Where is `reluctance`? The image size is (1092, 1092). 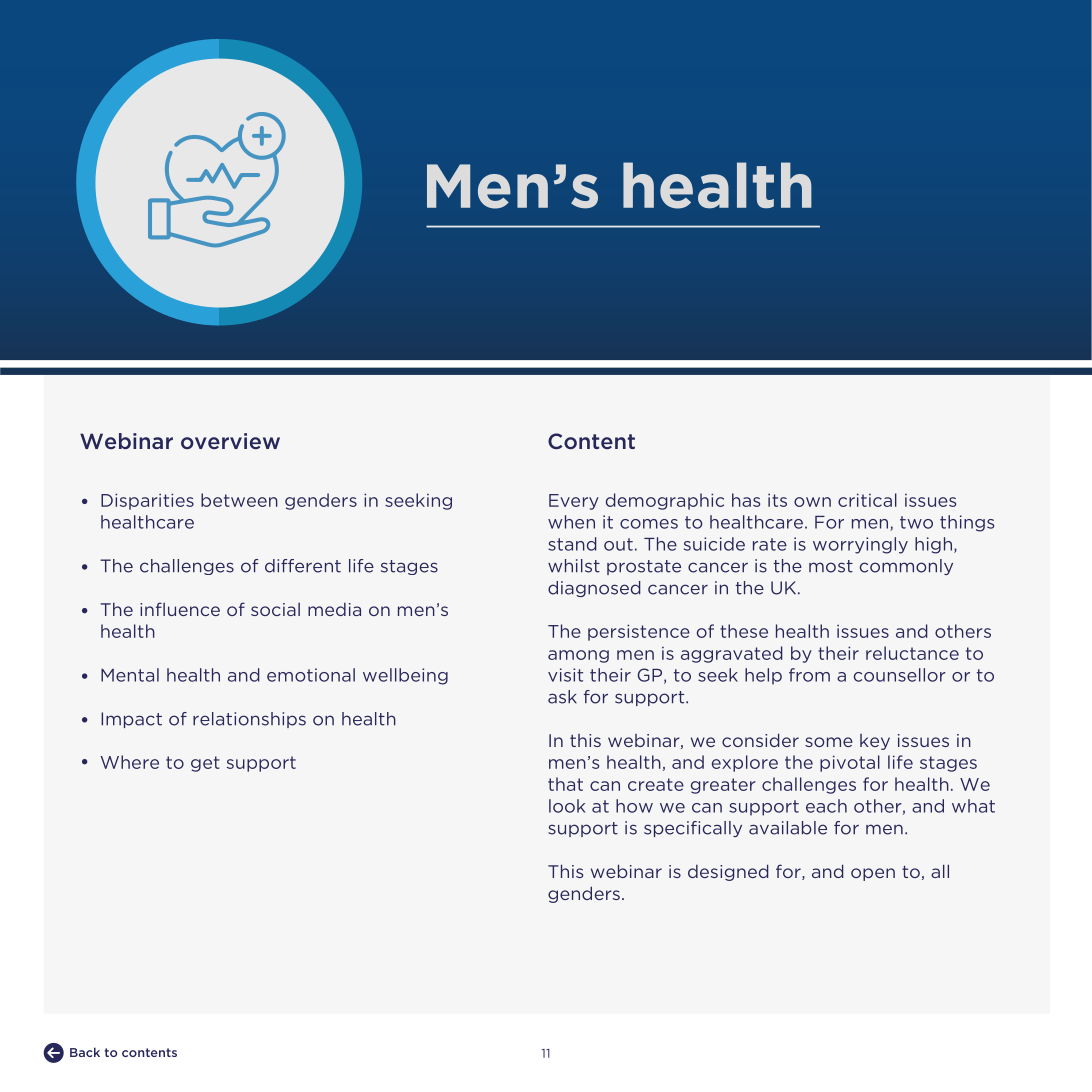 reluctance is located at coordinates (912, 653).
